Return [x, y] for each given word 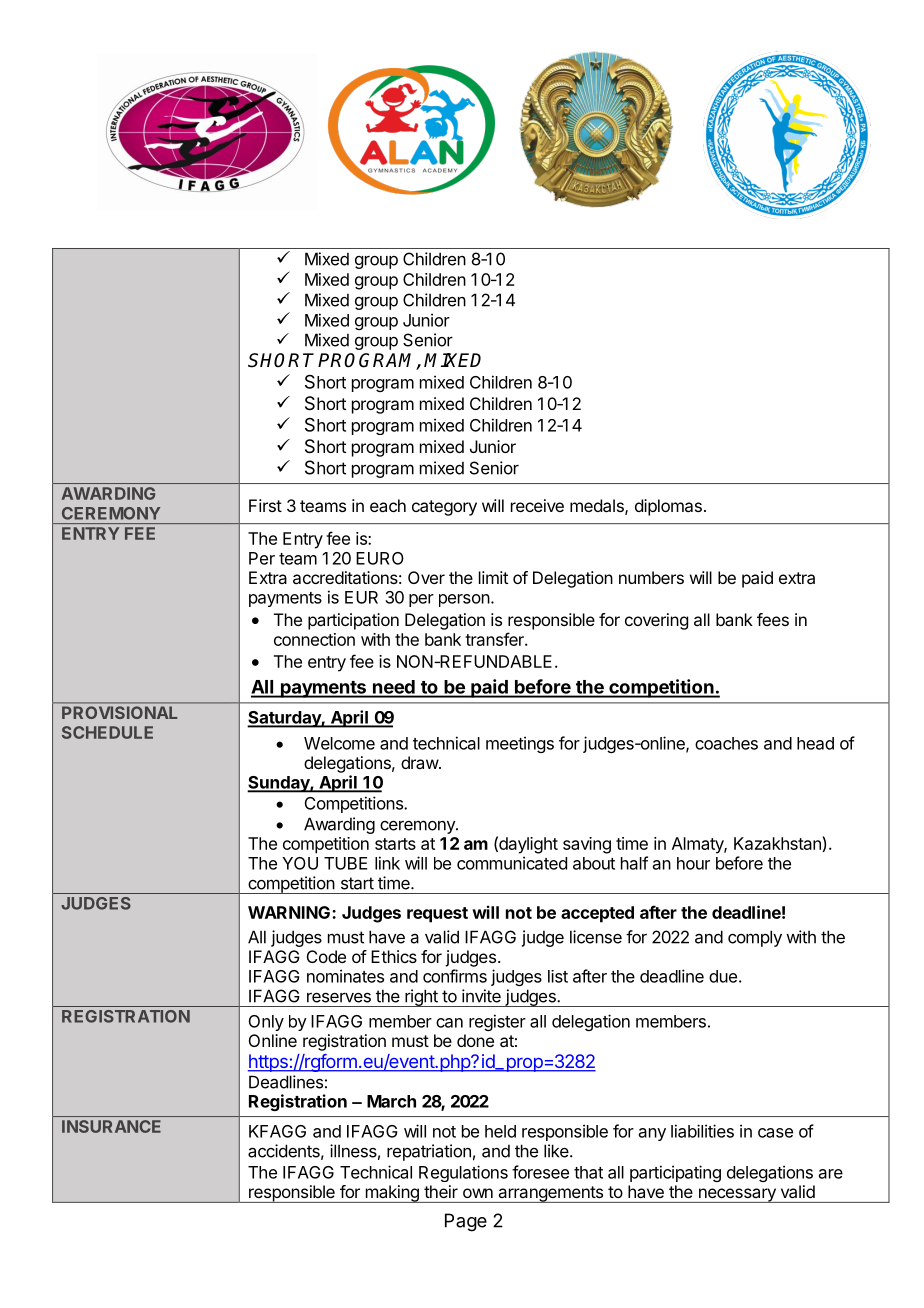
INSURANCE [111, 1126]
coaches [726, 743]
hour [693, 863]
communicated [512, 863]
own [478, 1193]
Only [266, 1023]
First [265, 505]
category [444, 508]
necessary [737, 1195]
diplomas [668, 507]
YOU [300, 863]
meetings [520, 744]
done [475, 1040]
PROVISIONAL [119, 712]
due [723, 976]
